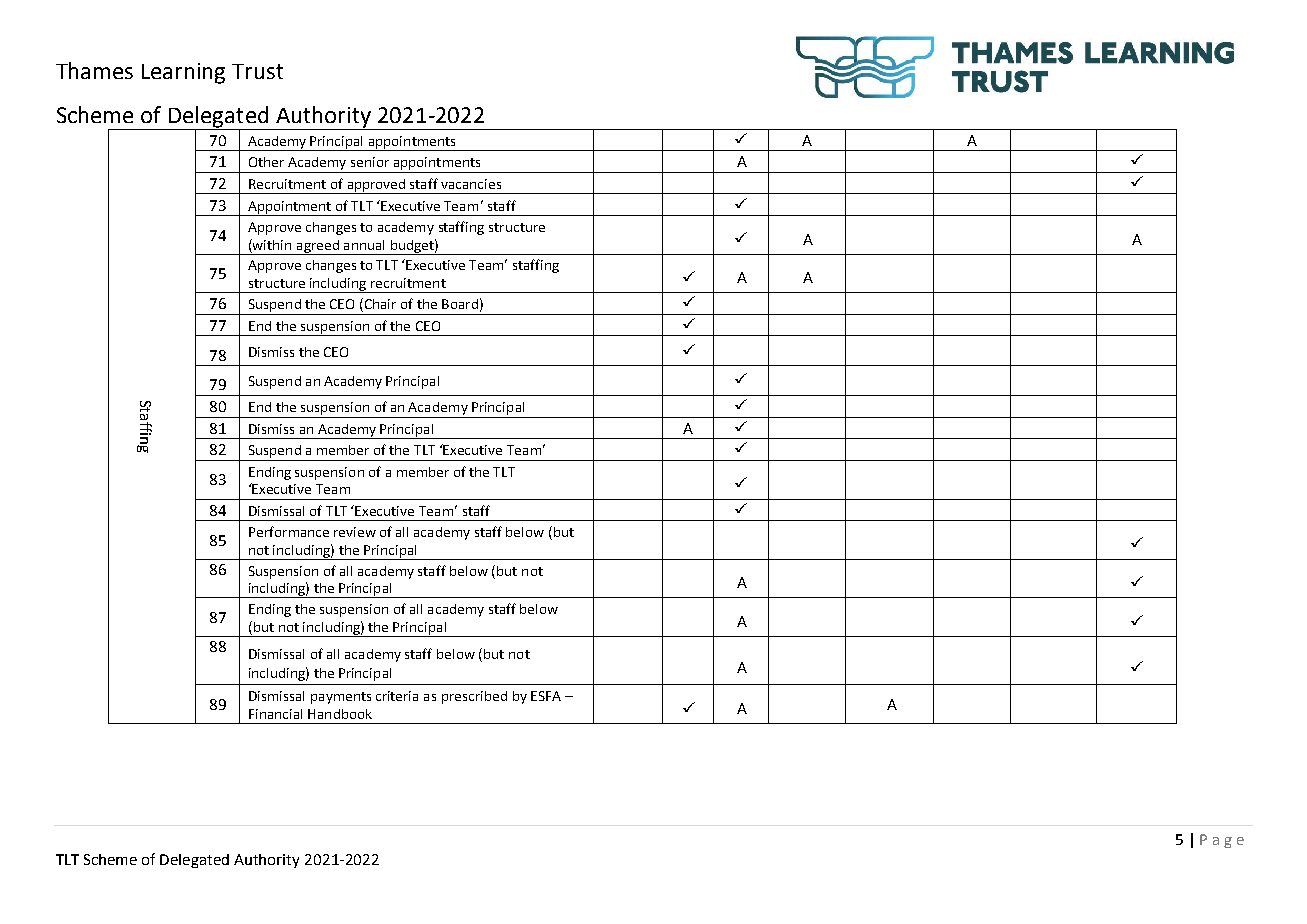 The width and height of the image is (1307, 924). Describe the element at coordinates (275, 714) in the image. I see `Financial` at that location.
